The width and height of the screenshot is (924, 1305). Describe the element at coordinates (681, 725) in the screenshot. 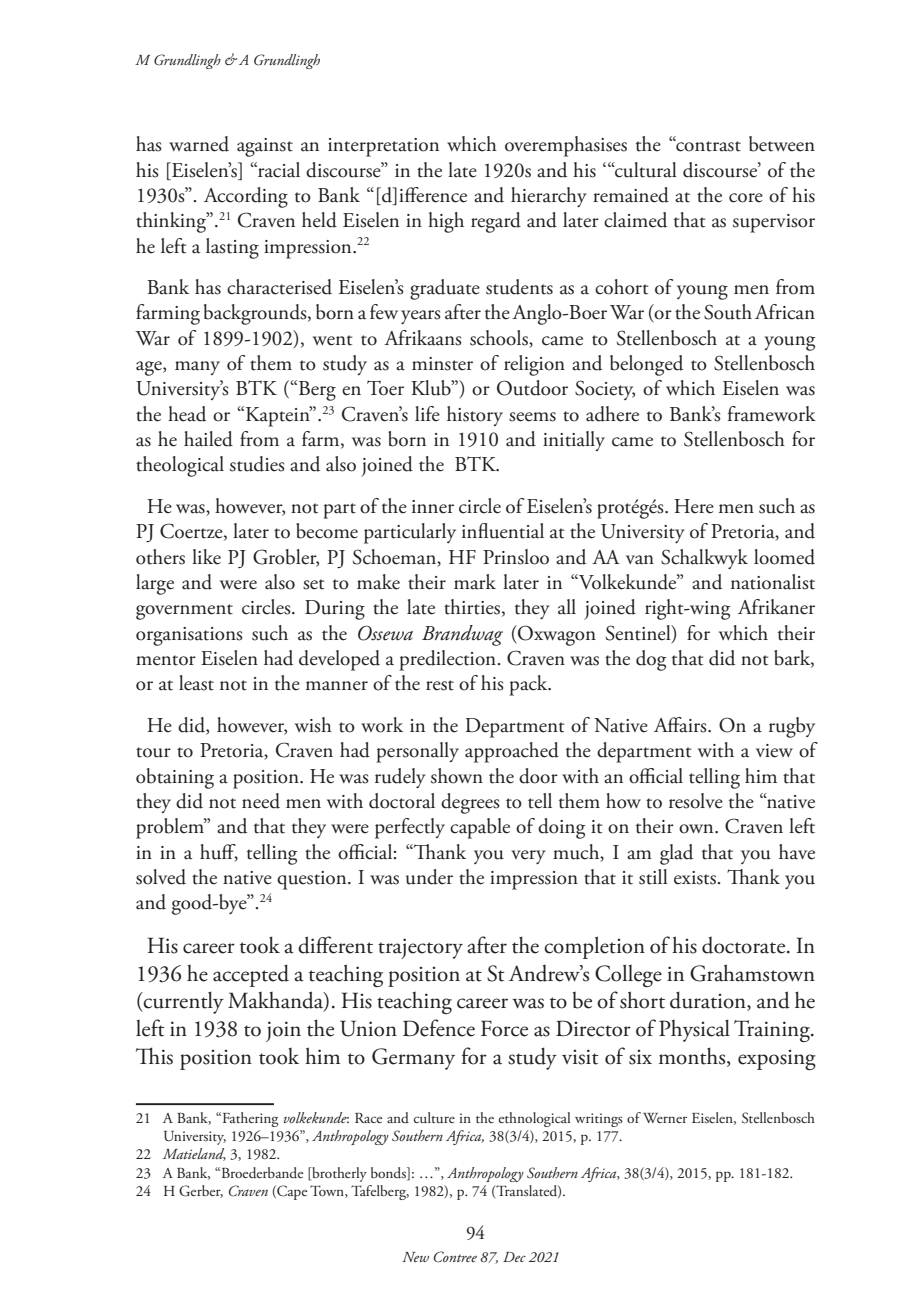

I see `Affairs` at that location.
